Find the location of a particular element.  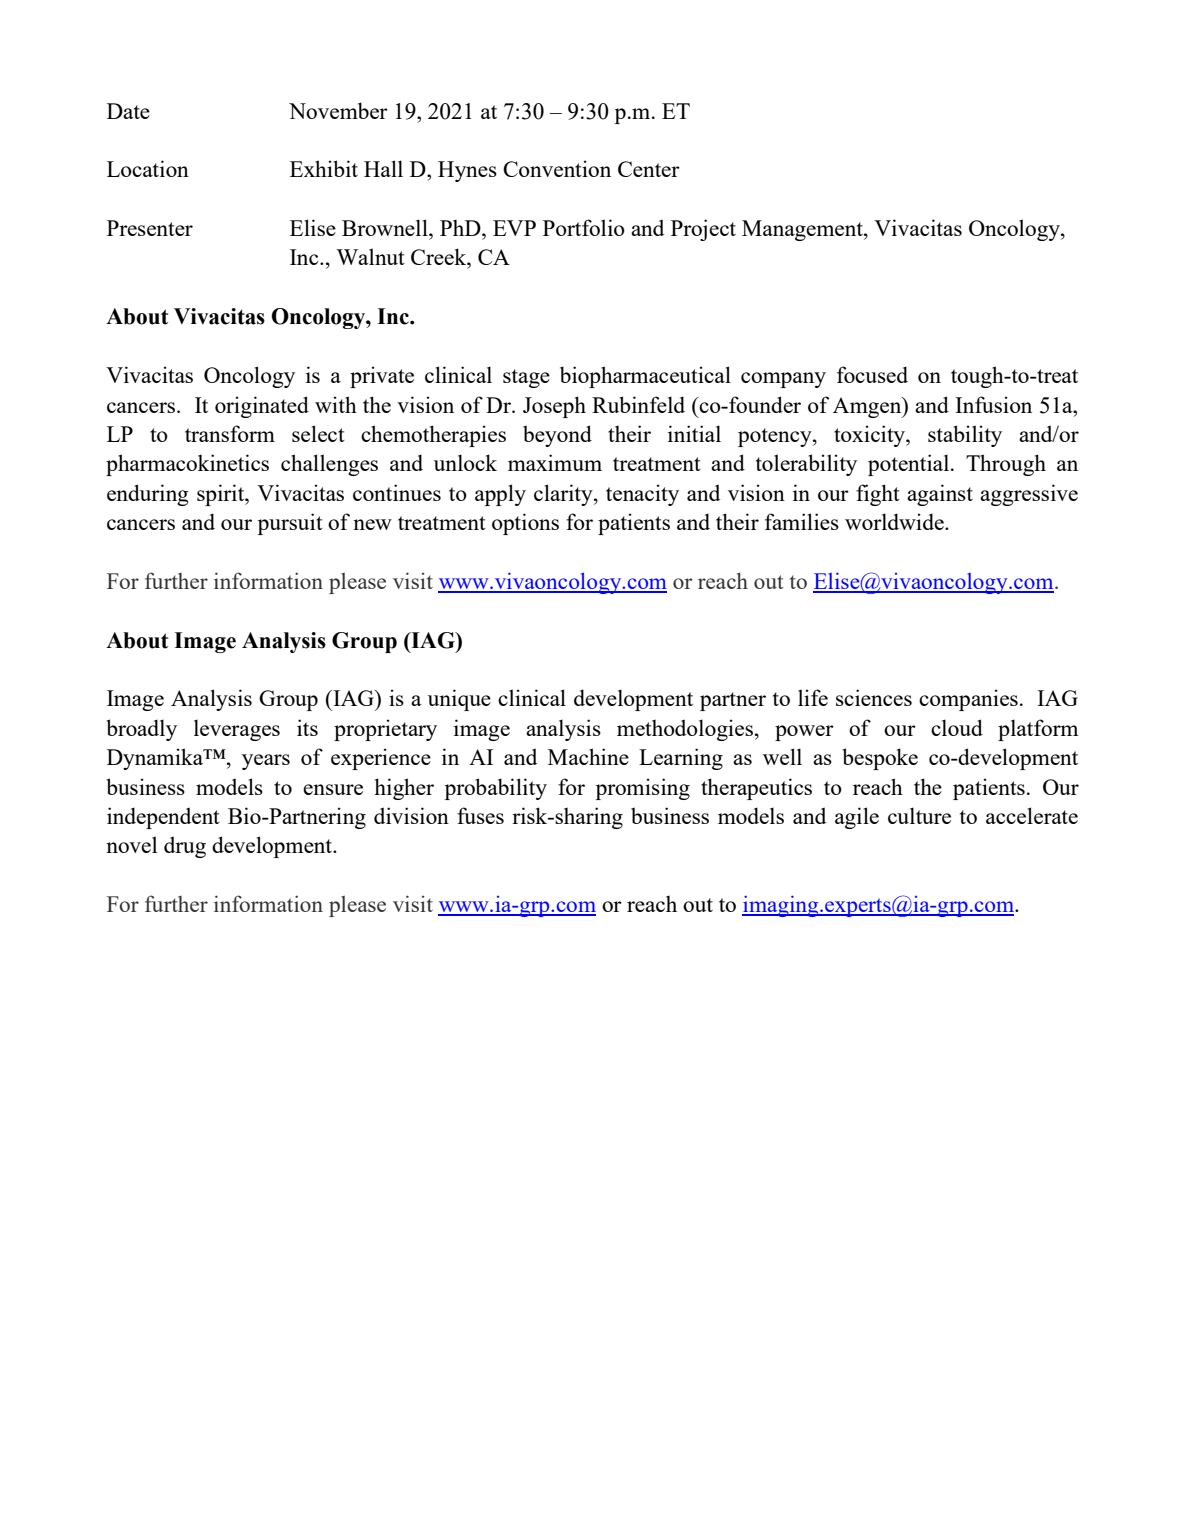

companies is located at coordinates (968, 700).
